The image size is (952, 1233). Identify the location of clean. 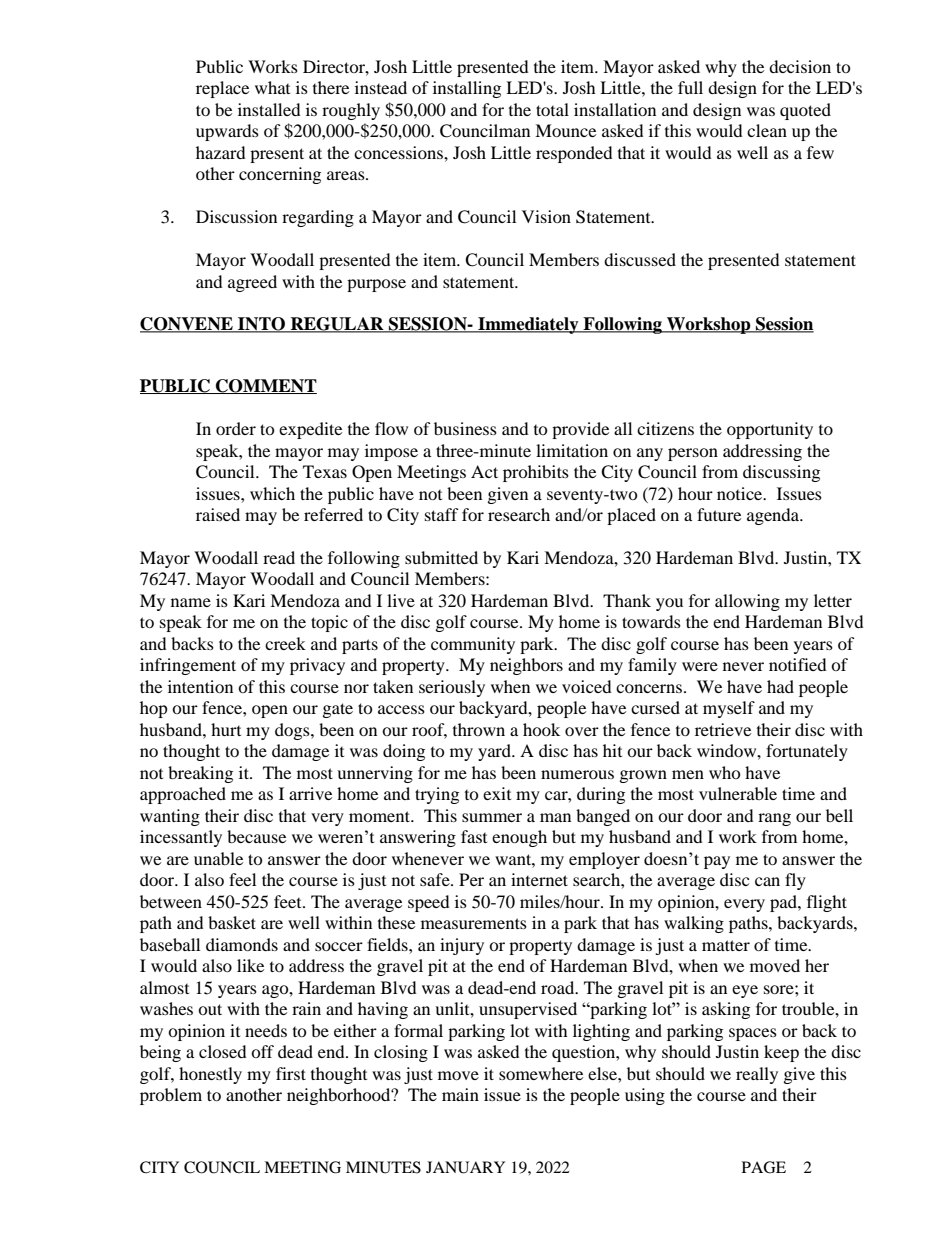
(767, 130).
